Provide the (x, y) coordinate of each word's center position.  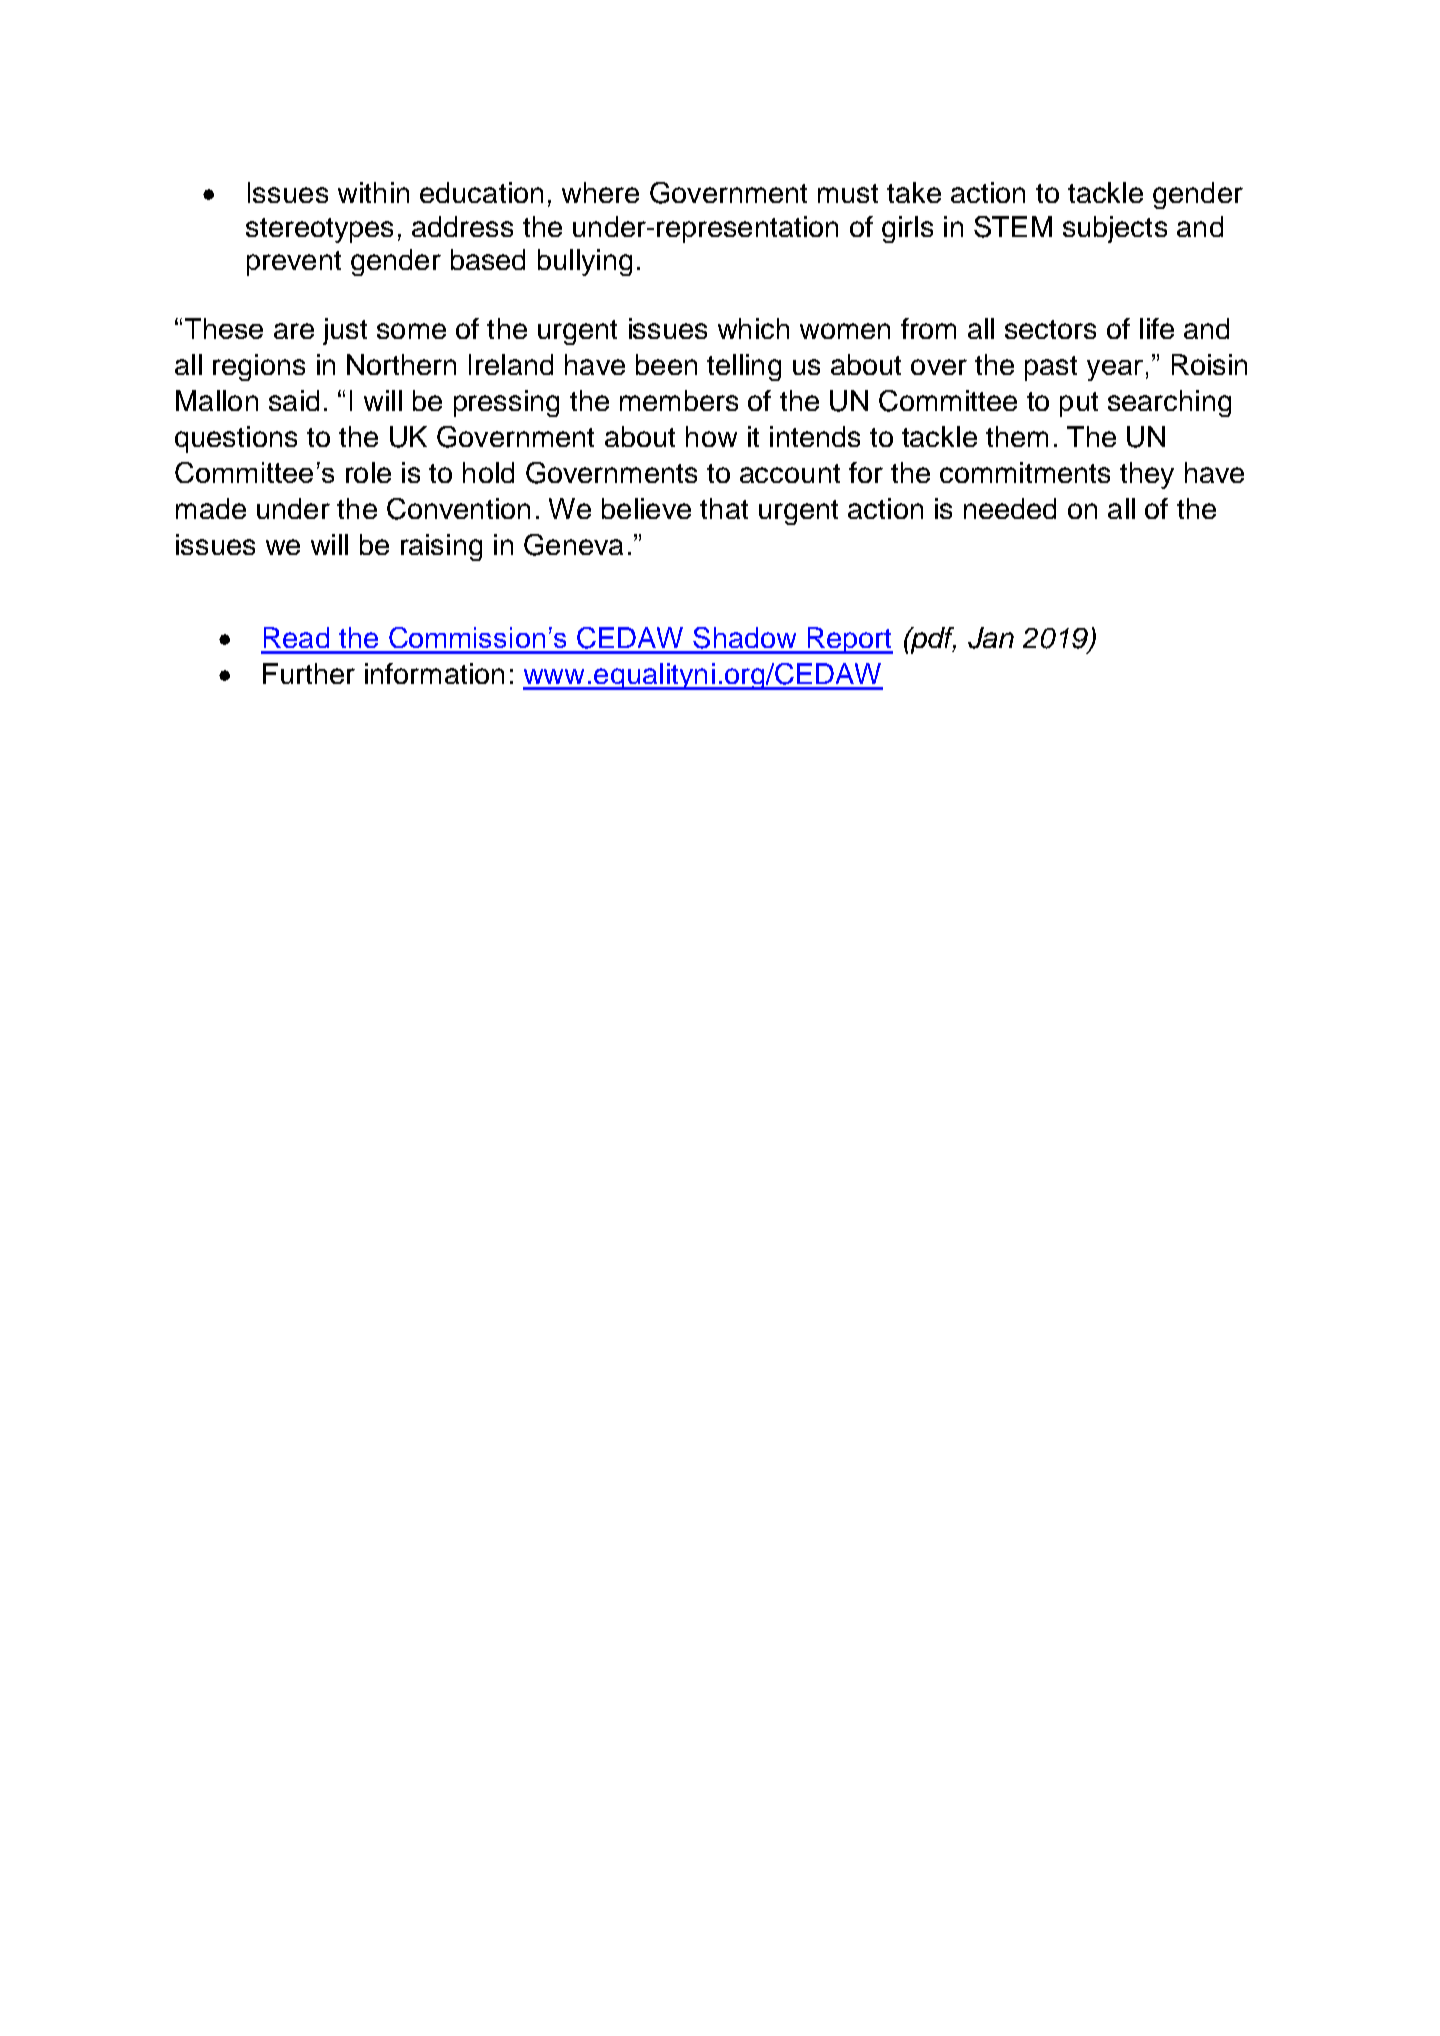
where (600, 192)
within (373, 192)
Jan (991, 638)
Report (849, 640)
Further (309, 673)
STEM (1013, 227)
